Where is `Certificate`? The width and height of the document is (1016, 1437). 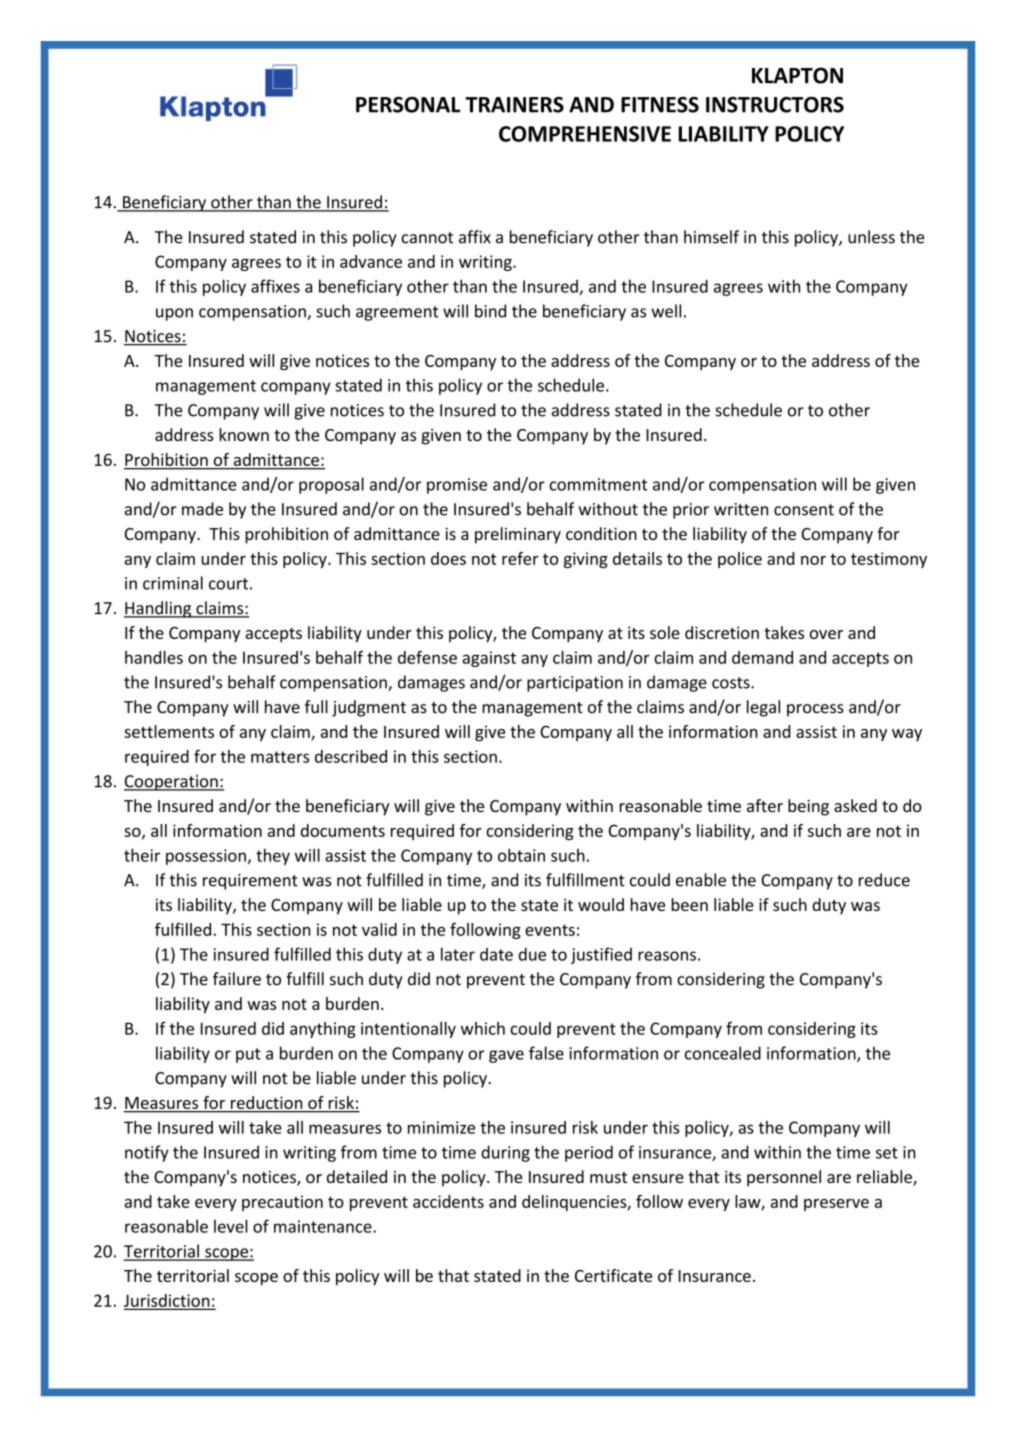
Certificate is located at coordinates (613, 1275).
